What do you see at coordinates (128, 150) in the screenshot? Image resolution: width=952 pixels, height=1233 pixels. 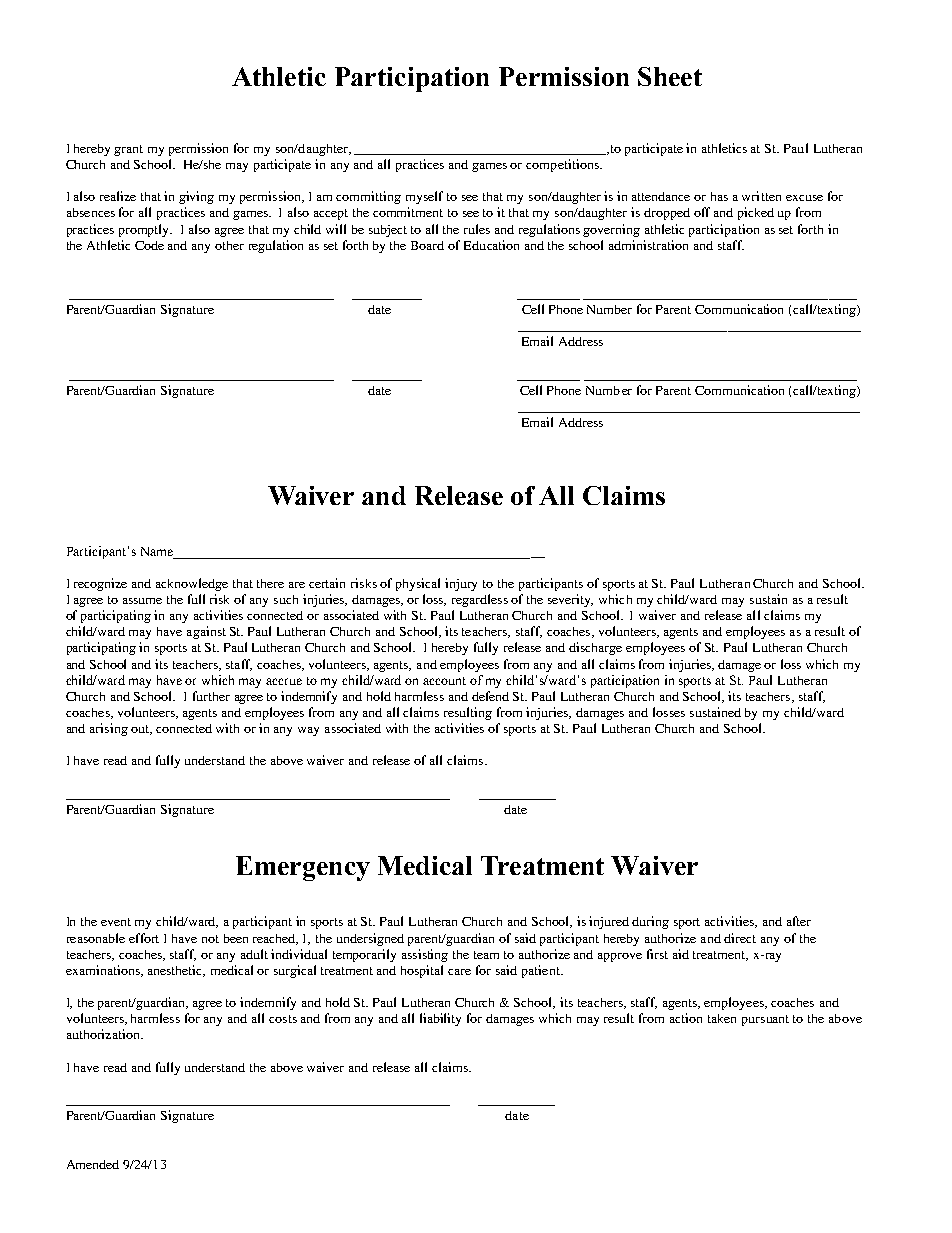 I see `grant` at bounding box center [128, 150].
